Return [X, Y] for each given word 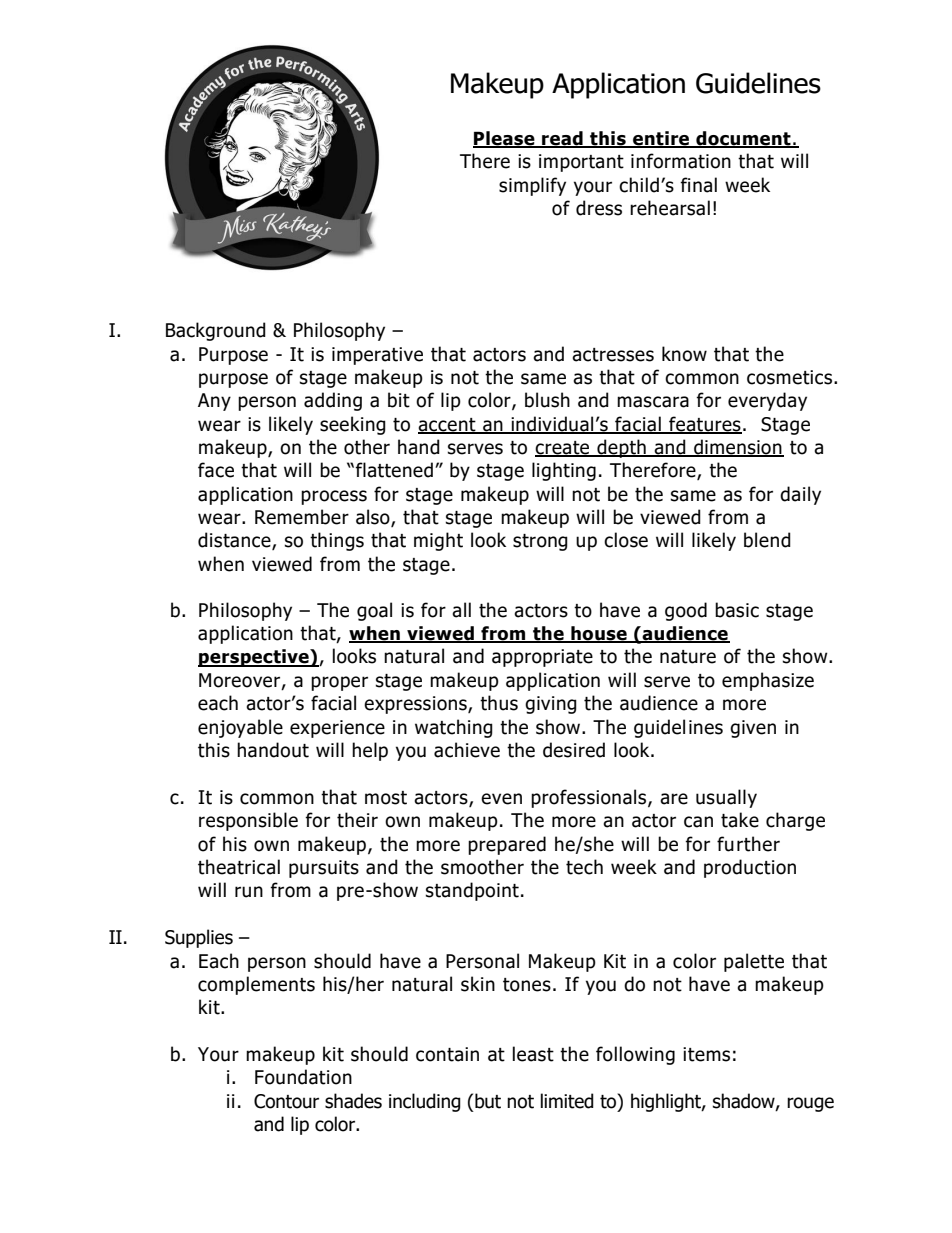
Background [216, 331]
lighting [564, 471]
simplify [532, 186]
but [488, 1101]
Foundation [303, 1077]
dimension [738, 448]
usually [726, 798]
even [501, 799]
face [216, 470]
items [706, 1054]
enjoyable [240, 728]
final [698, 185]
